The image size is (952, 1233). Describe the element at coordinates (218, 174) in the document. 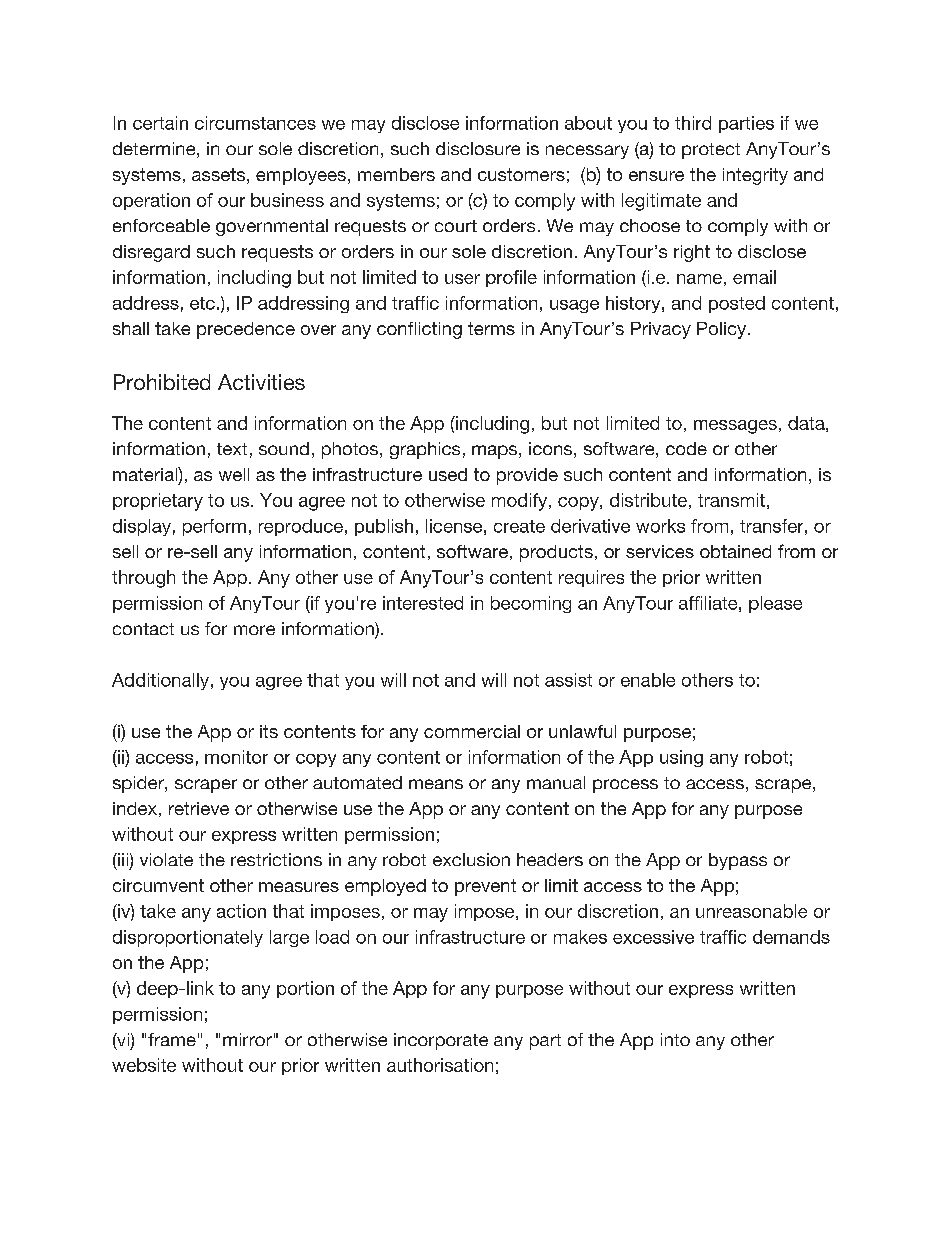

I see `assets` at that location.
